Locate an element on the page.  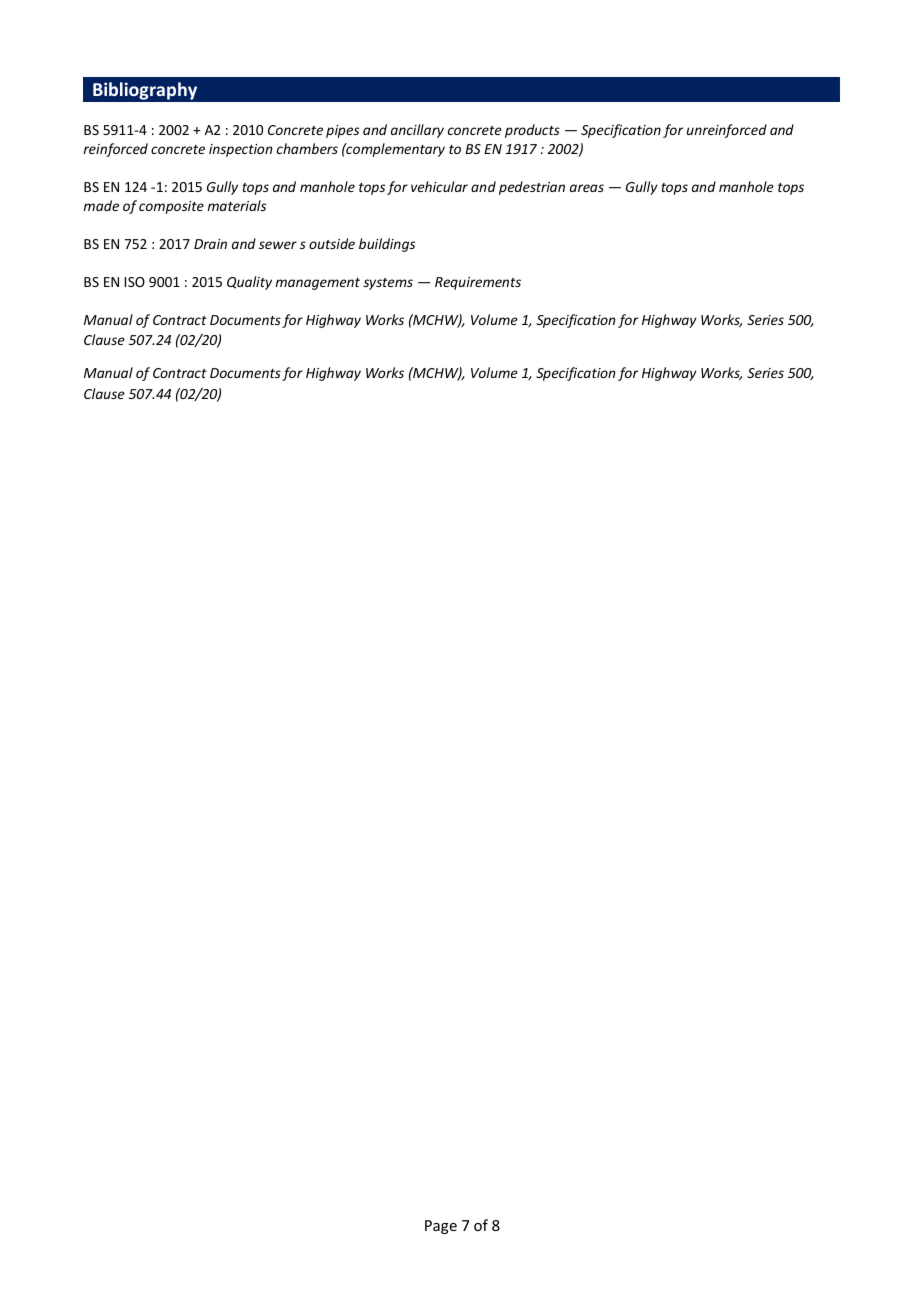
ISO is located at coordinates (135, 282).
